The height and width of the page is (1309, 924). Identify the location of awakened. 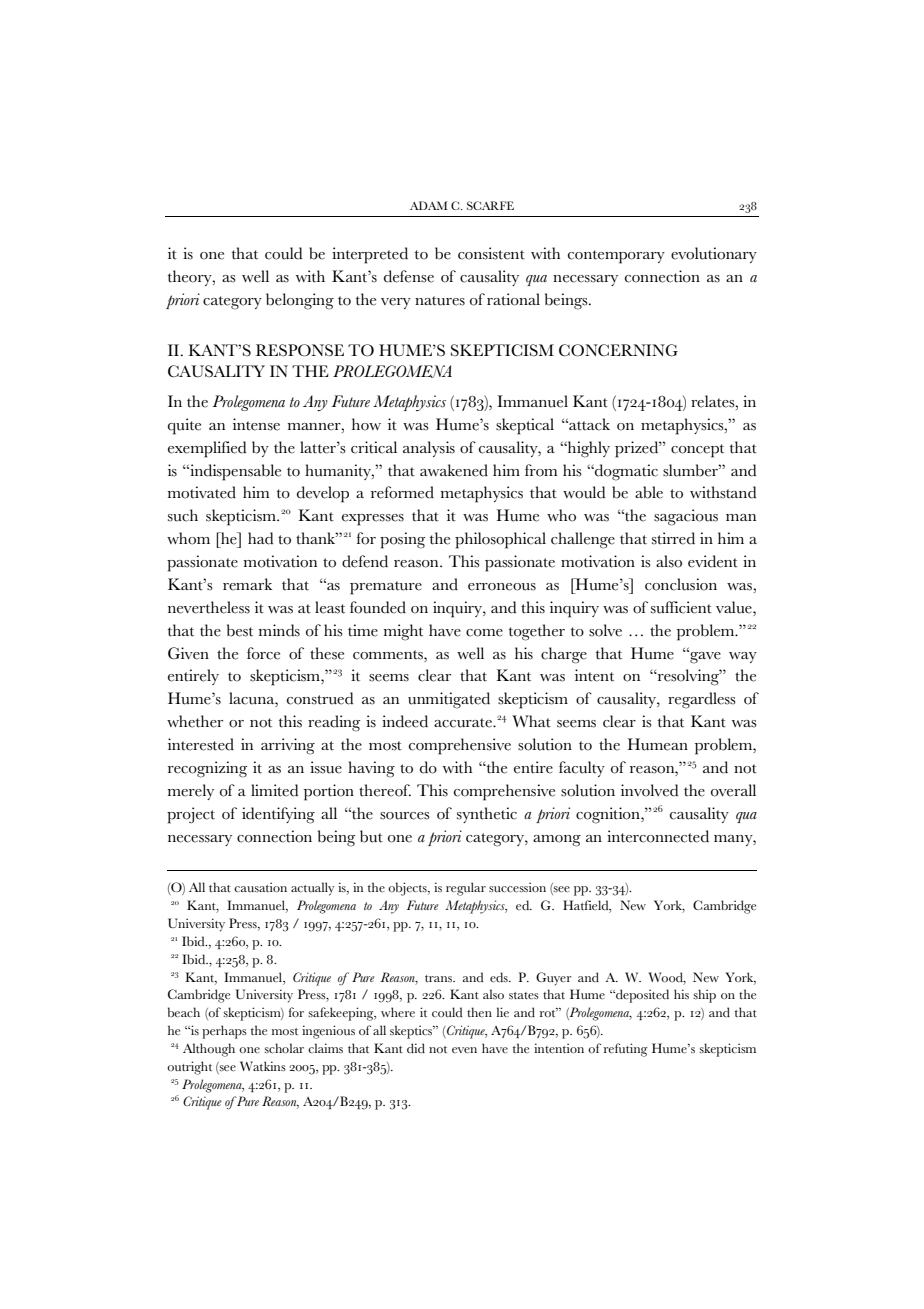
(454, 470).
